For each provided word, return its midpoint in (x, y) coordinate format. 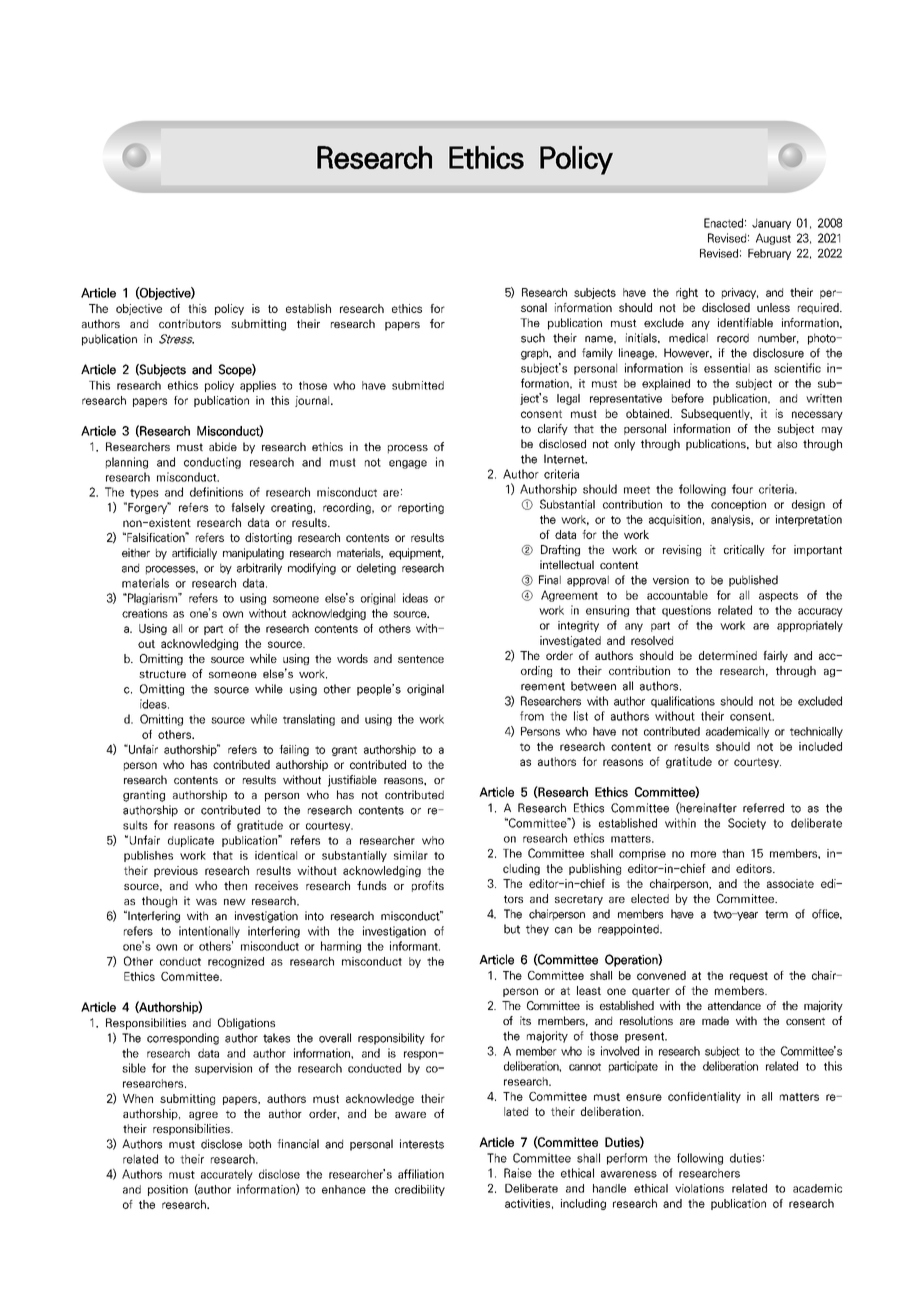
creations (145, 613)
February (769, 254)
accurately (227, 1175)
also (787, 443)
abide (223, 446)
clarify (553, 429)
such (533, 338)
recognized (236, 962)
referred (763, 808)
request (749, 977)
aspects (778, 597)
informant (415, 946)
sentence (421, 659)
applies (258, 386)
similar (411, 855)
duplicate (191, 841)
